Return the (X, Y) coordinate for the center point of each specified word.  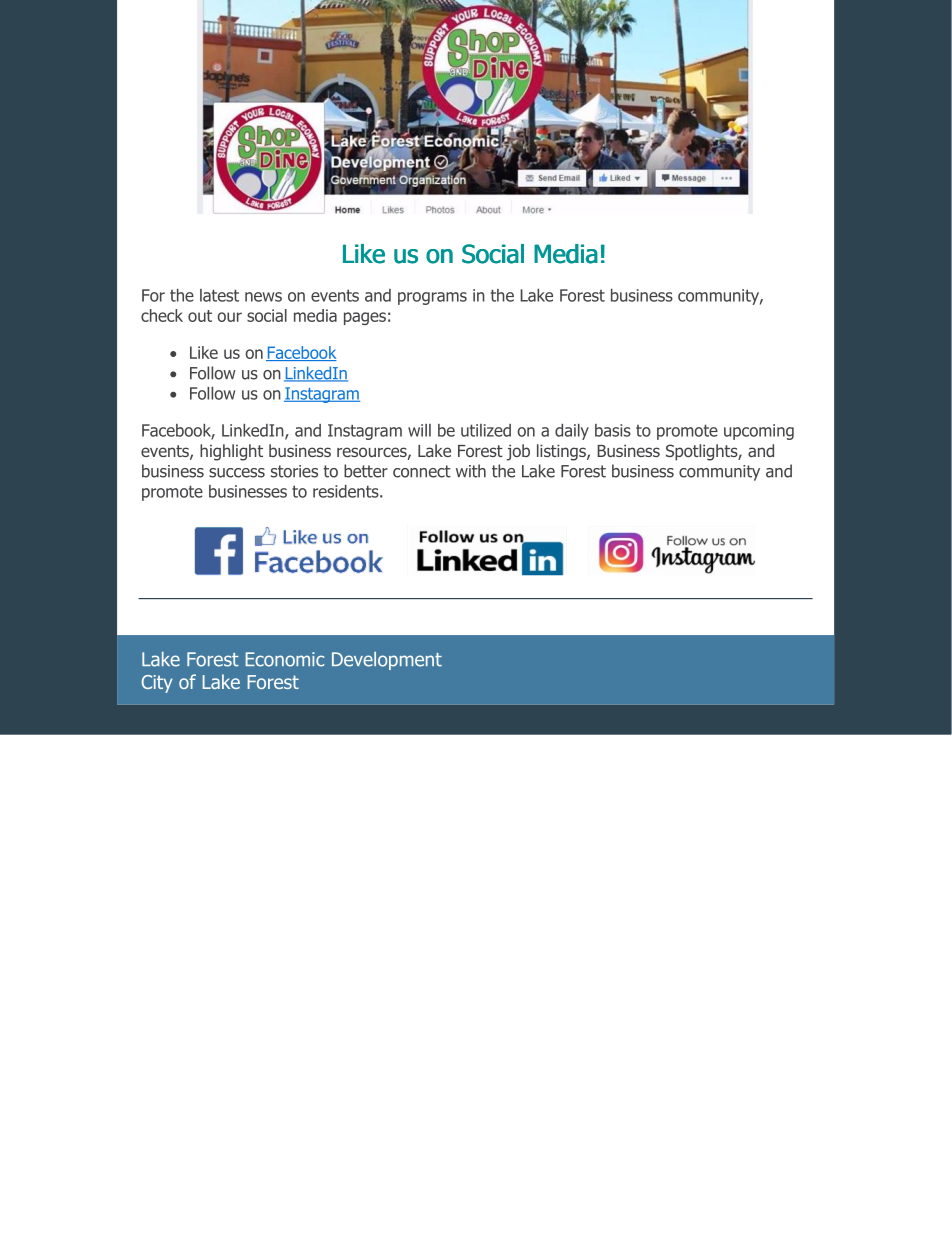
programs (432, 298)
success (237, 473)
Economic (285, 659)
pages (365, 318)
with (471, 471)
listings (562, 452)
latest (219, 295)
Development (387, 661)
